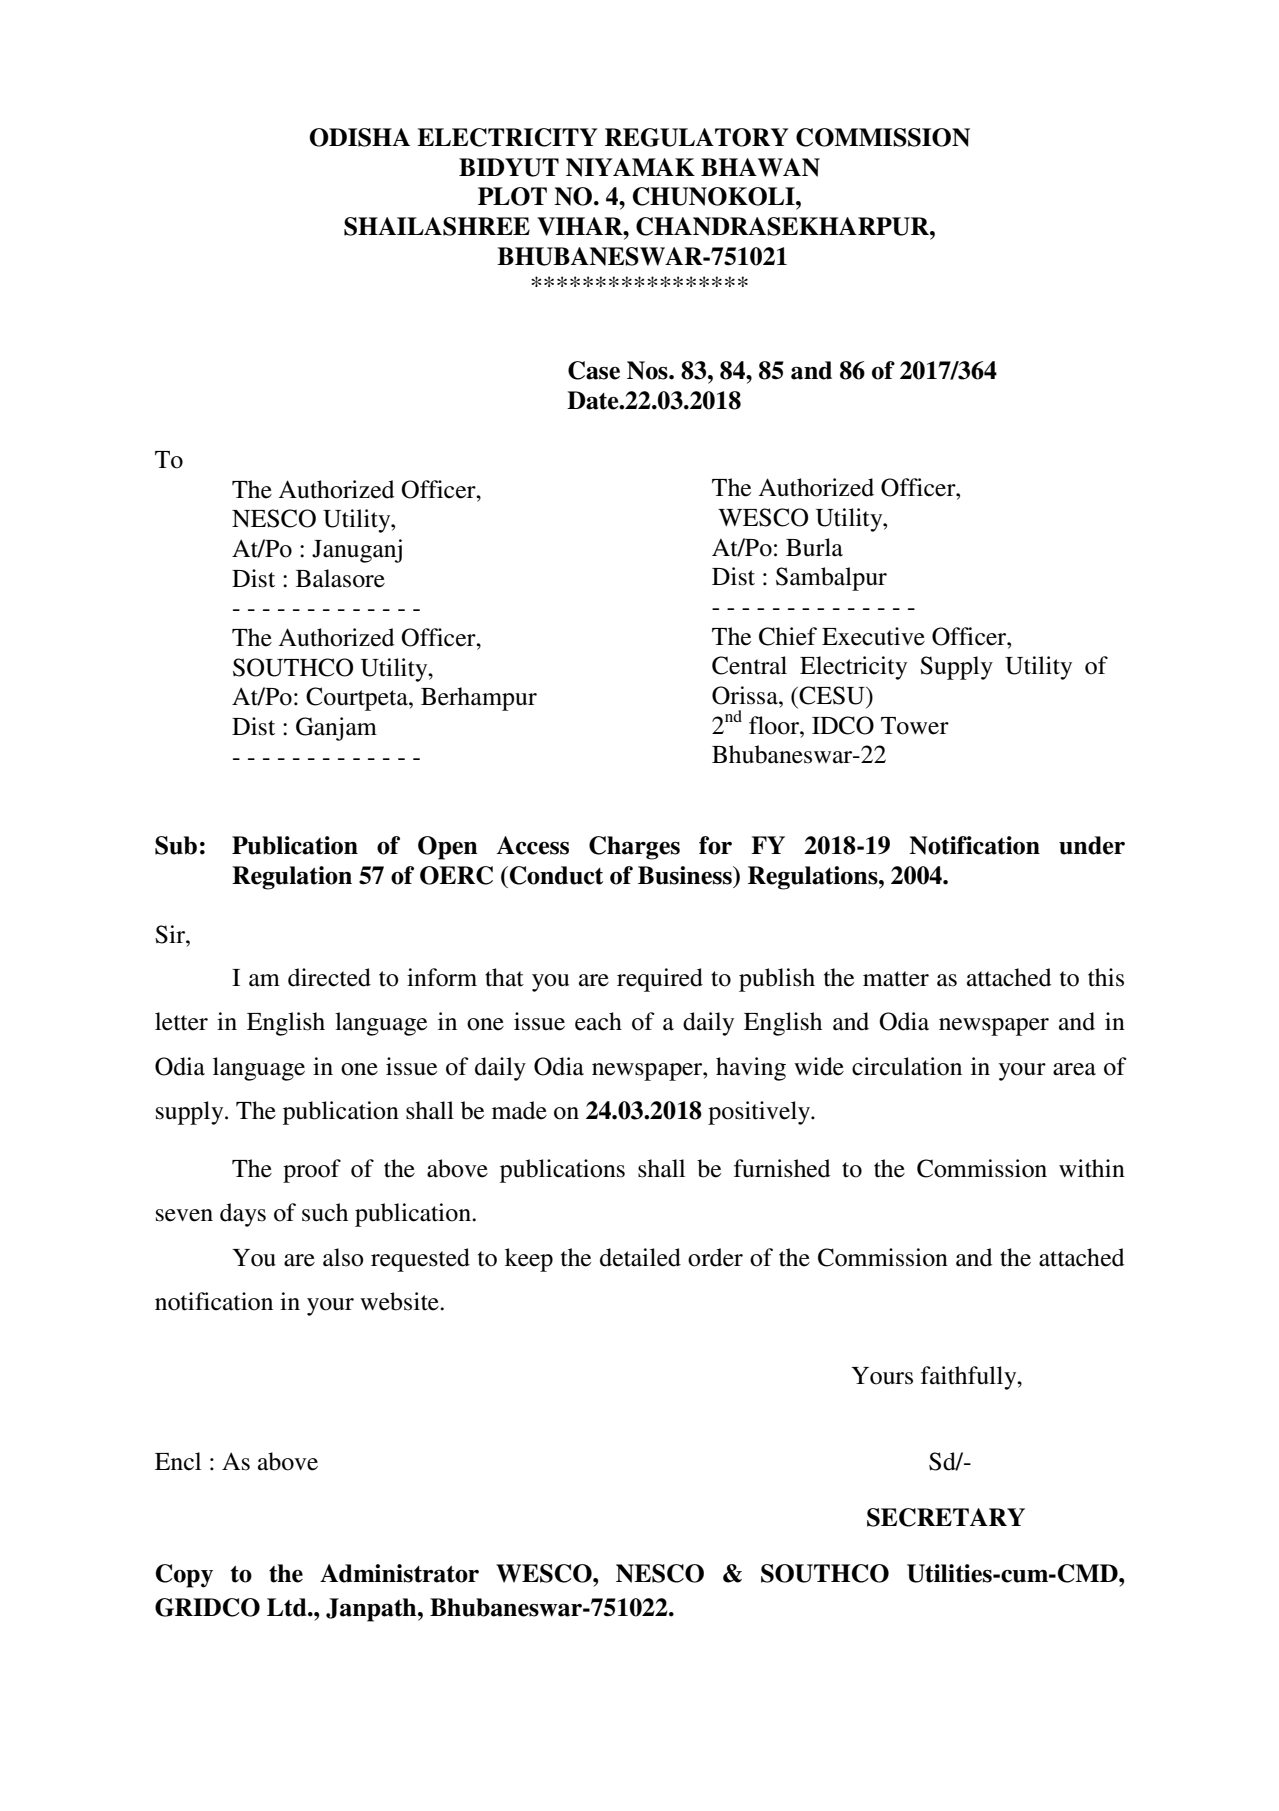  What do you see at coordinates (648, 370) in the document?
I see `Nos` at bounding box center [648, 370].
